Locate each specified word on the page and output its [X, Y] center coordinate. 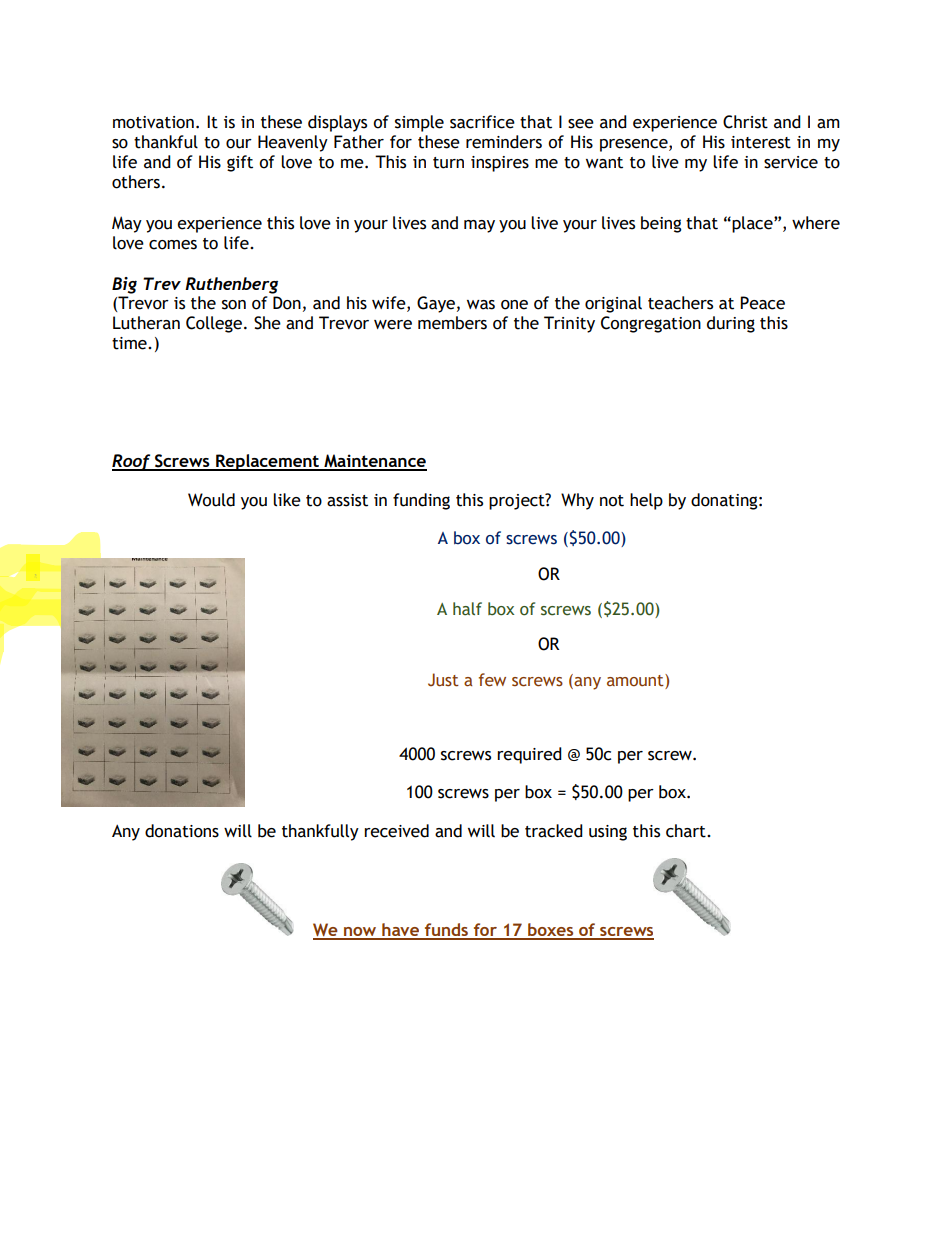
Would [211, 500]
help [646, 501]
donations [182, 831]
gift [240, 163]
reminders [504, 142]
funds [446, 931]
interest [761, 142]
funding [421, 501]
